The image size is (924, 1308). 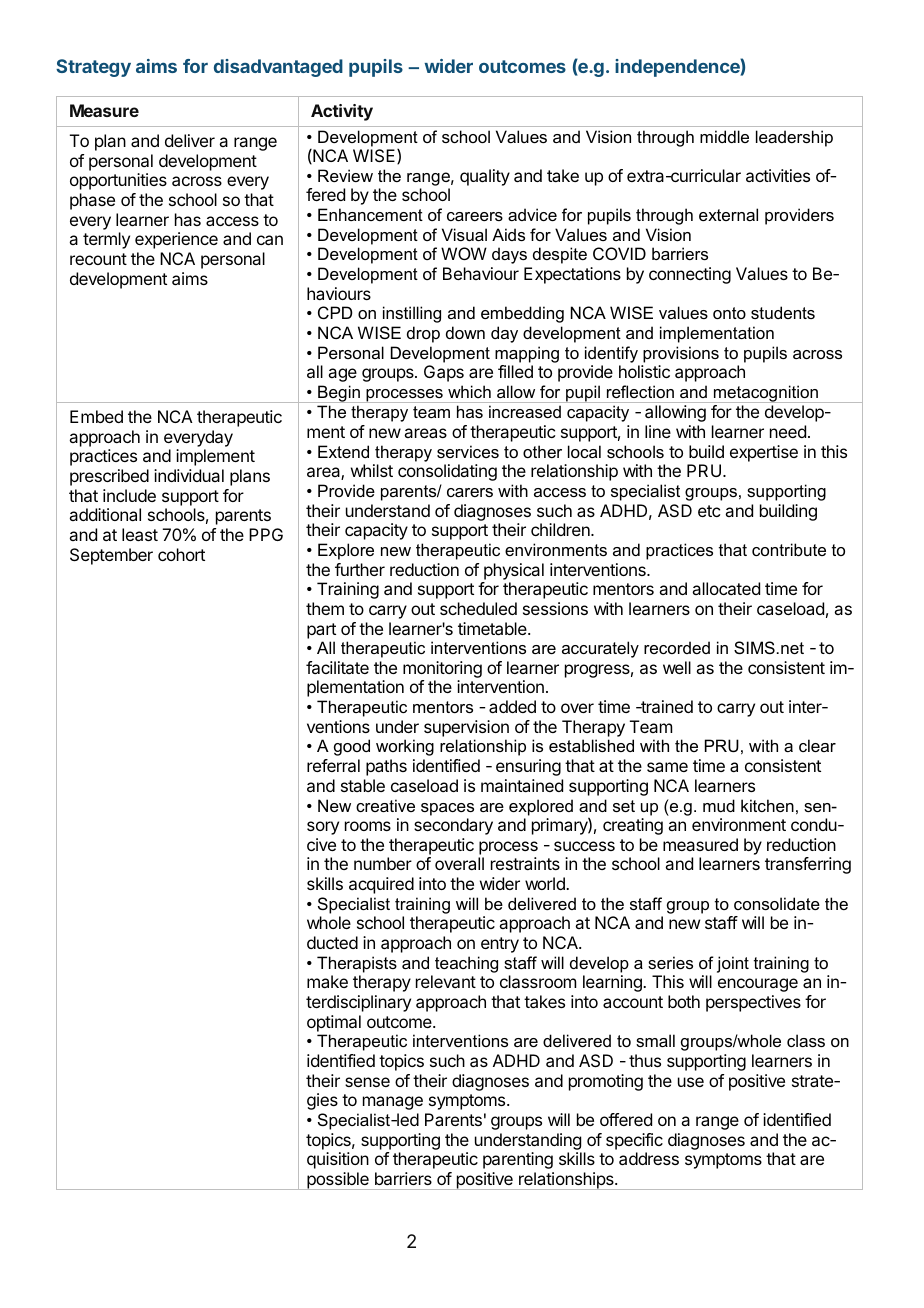 What do you see at coordinates (278, 68) in the screenshot?
I see `disadvantaged` at bounding box center [278, 68].
